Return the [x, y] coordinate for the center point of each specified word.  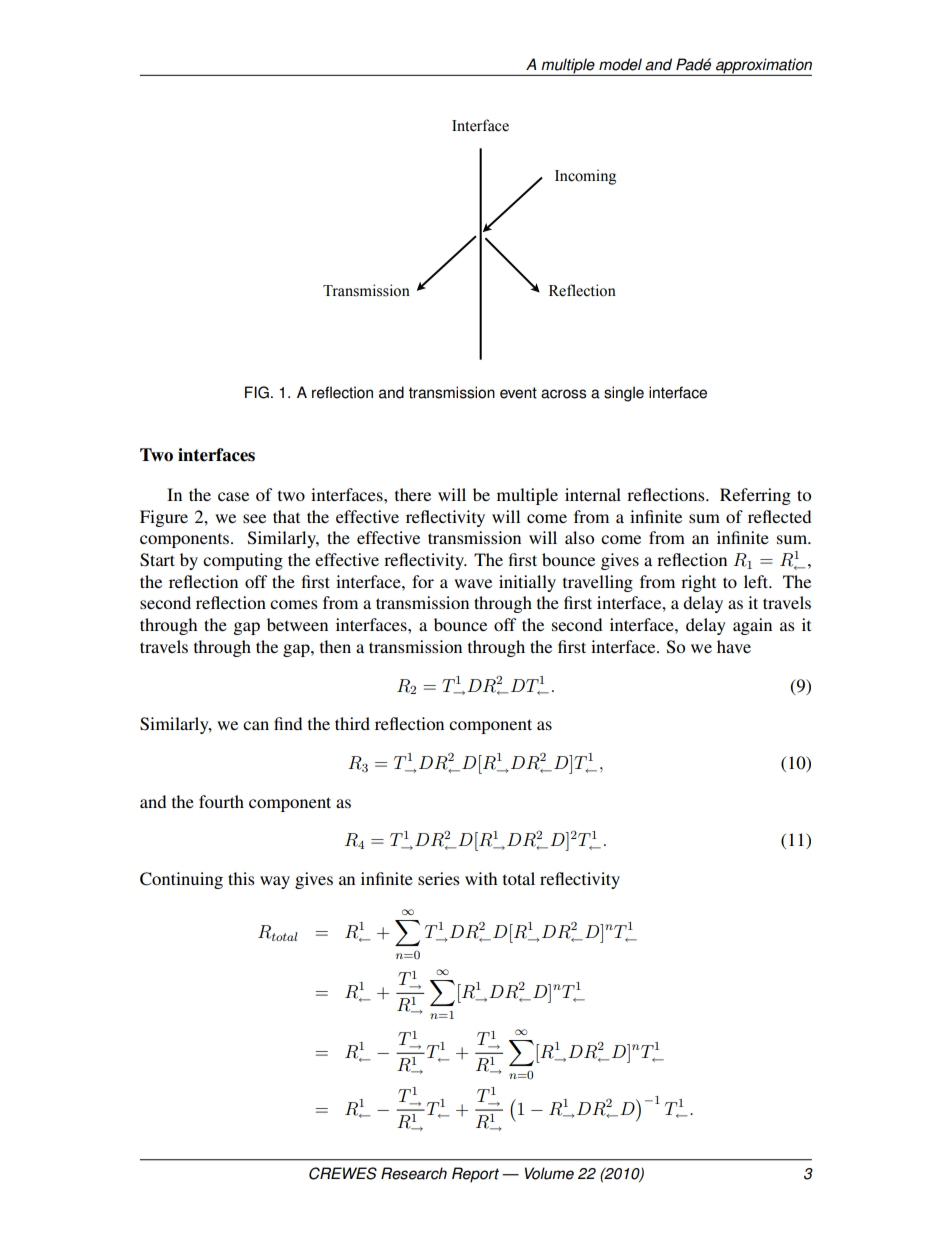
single [624, 394]
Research [414, 1173]
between [297, 624]
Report [475, 1175]
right [698, 583]
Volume [549, 1173]
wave [473, 583]
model [620, 64]
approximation [763, 67]
